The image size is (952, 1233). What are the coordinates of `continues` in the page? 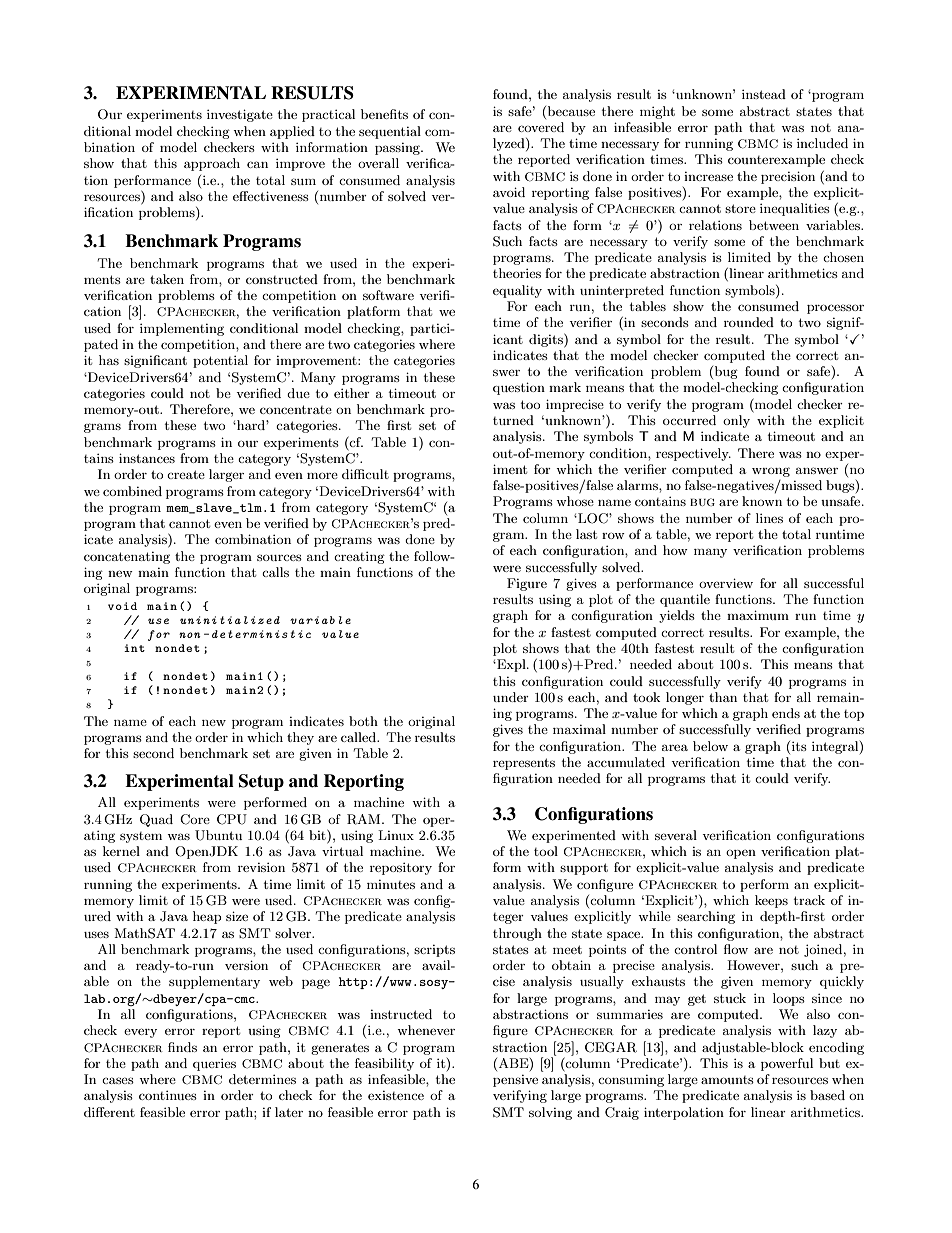 It's located at (168, 1095).
